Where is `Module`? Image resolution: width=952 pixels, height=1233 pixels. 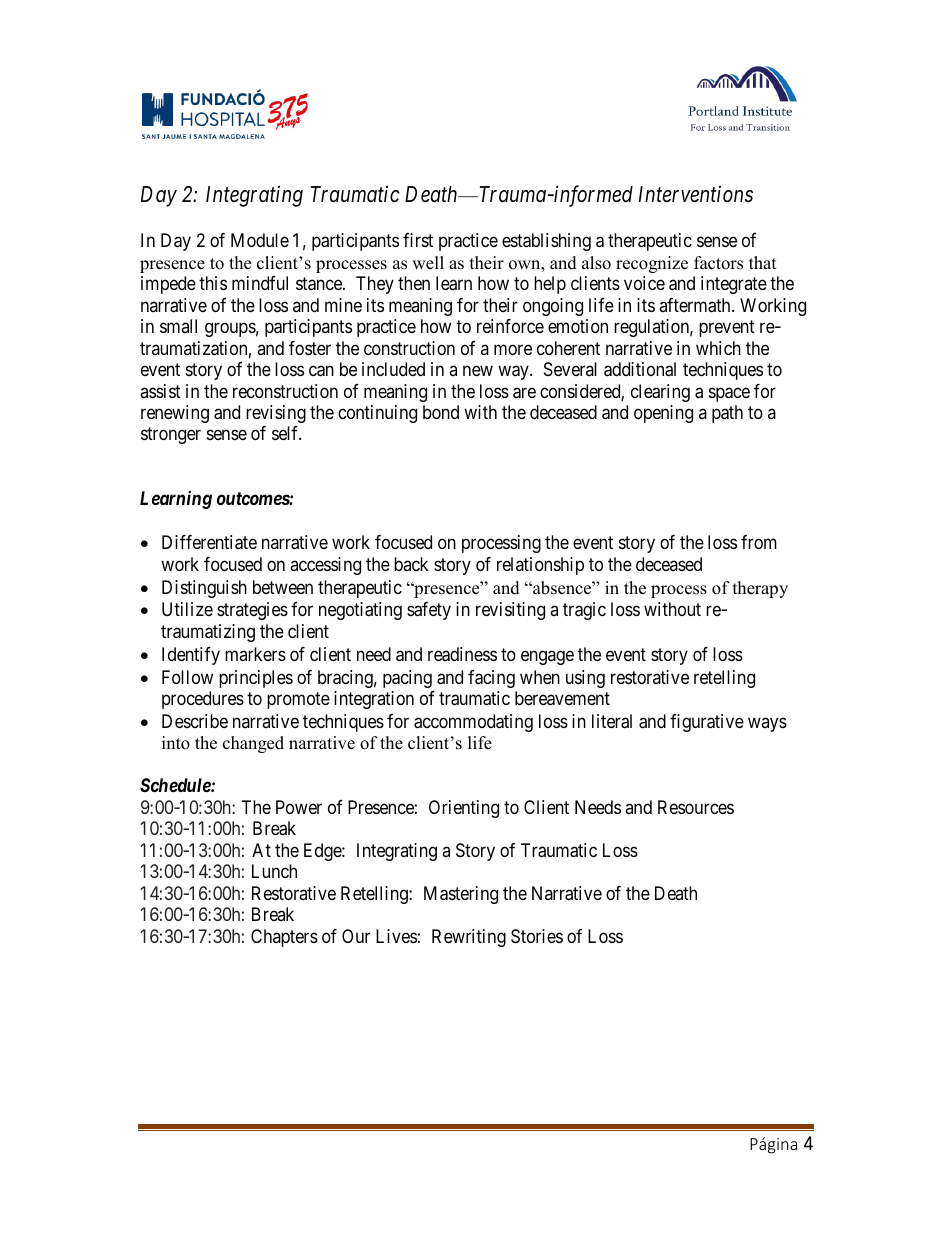
Module is located at coordinates (260, 240).
